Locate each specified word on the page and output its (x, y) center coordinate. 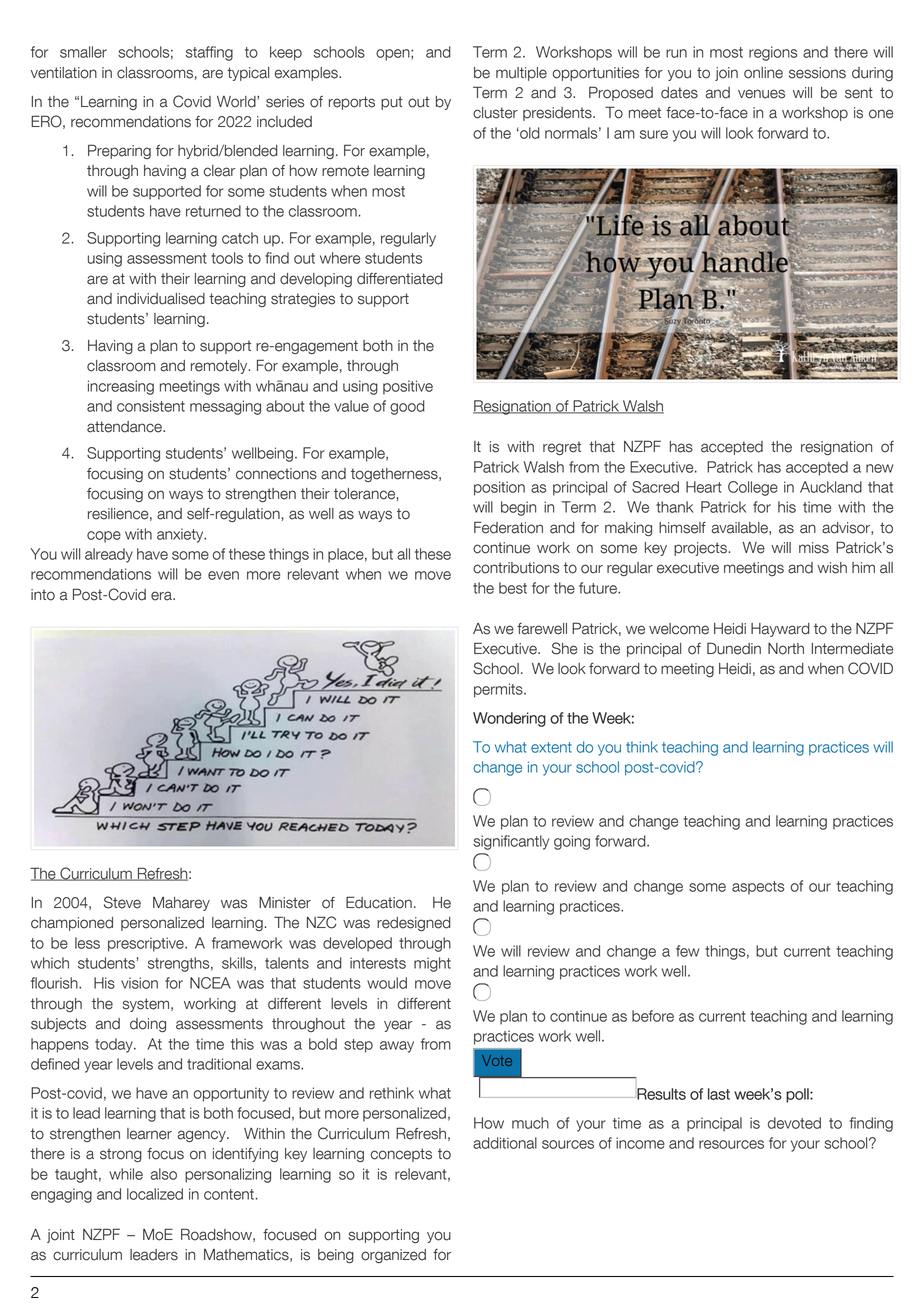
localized (155, 1194)
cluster (495, 113)
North (786, 649)
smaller (83, 52)
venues (761, 94)
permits (499, 690)
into (43, 595)
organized (393, 1256)
